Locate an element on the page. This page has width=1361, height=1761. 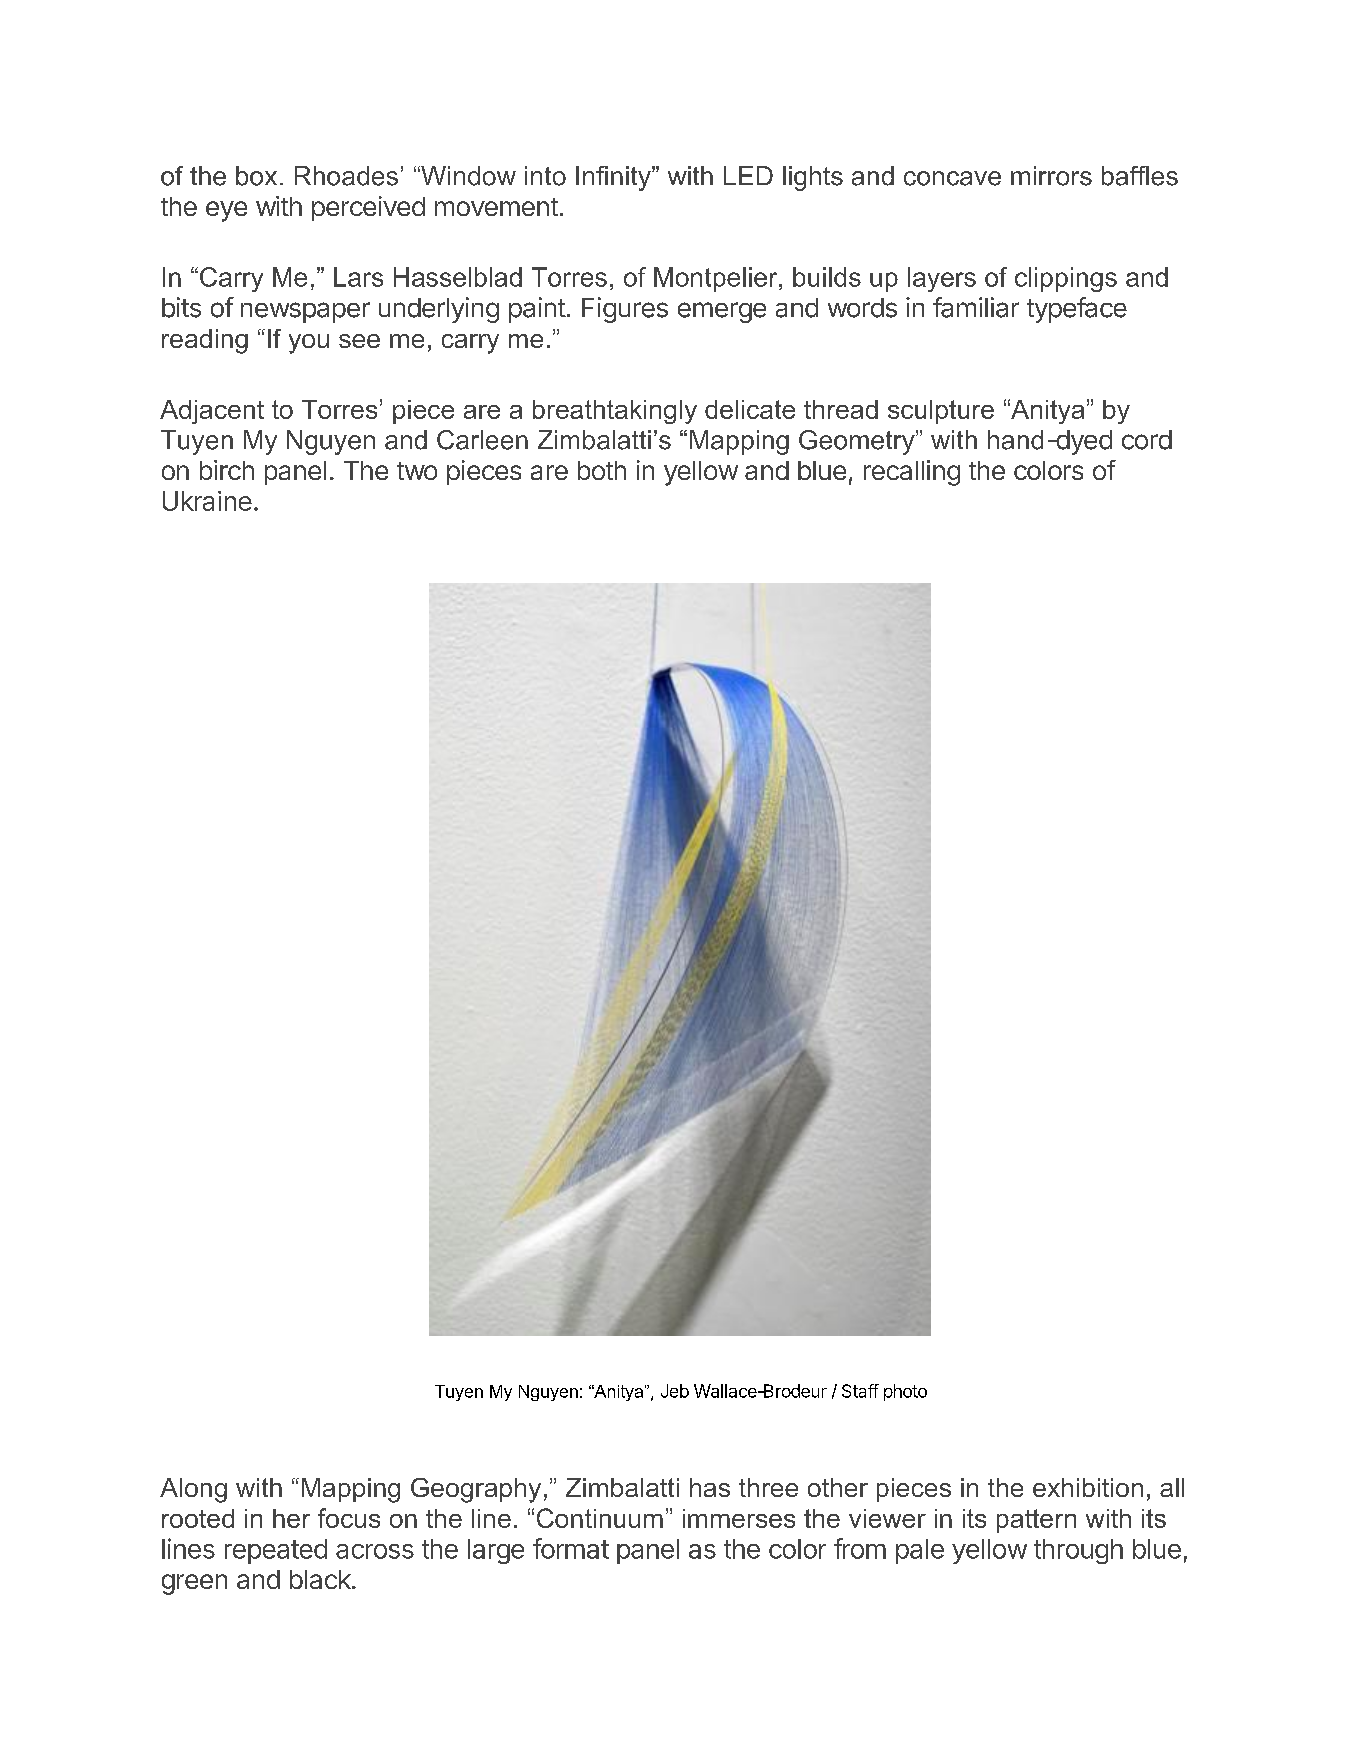
clippings is located at coordinates (1066, 279).
